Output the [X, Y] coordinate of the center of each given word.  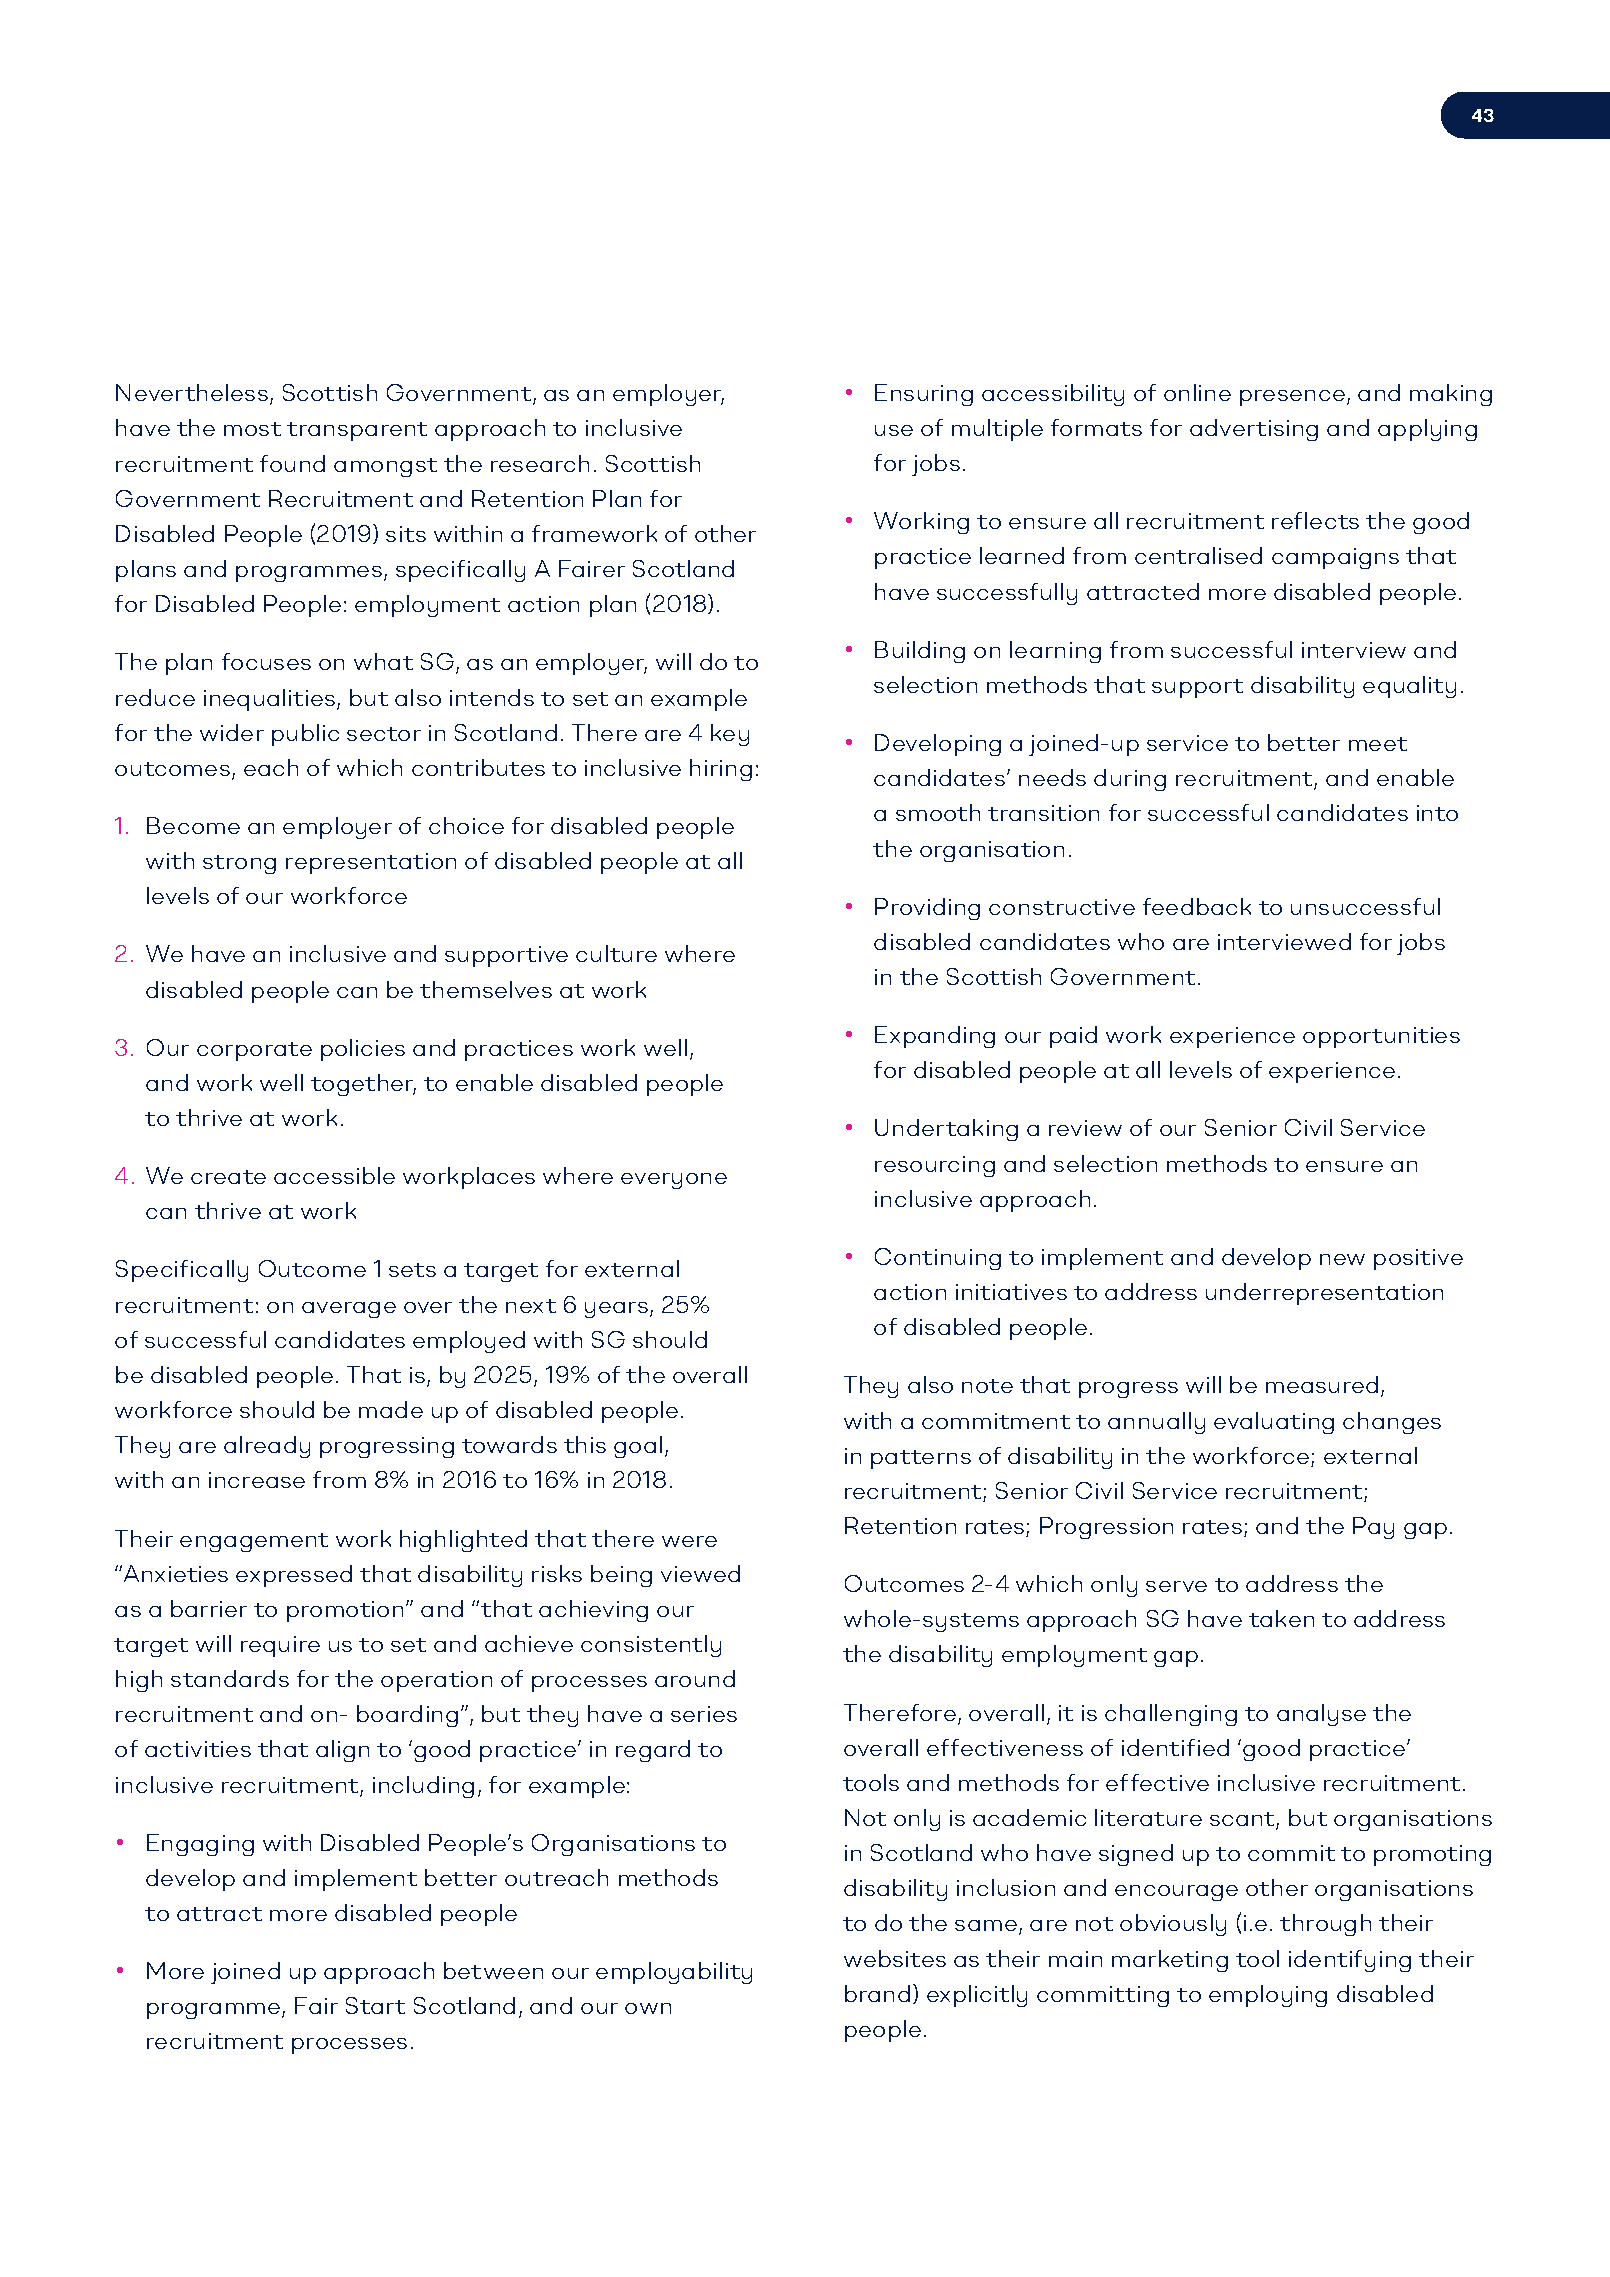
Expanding [935, 1037]
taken [1281, 1618]
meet [1378, 744]
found [292, 463]
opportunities [1381, 1037]
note [987, 1386]
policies [363, 1050]
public [305, 735]
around [695, 1678]
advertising [1254, 430]
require [280, 1646]
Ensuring [924, 395]
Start [375, 2005]
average [349, 1310]
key [730, 735]
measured [1322, 1384]
